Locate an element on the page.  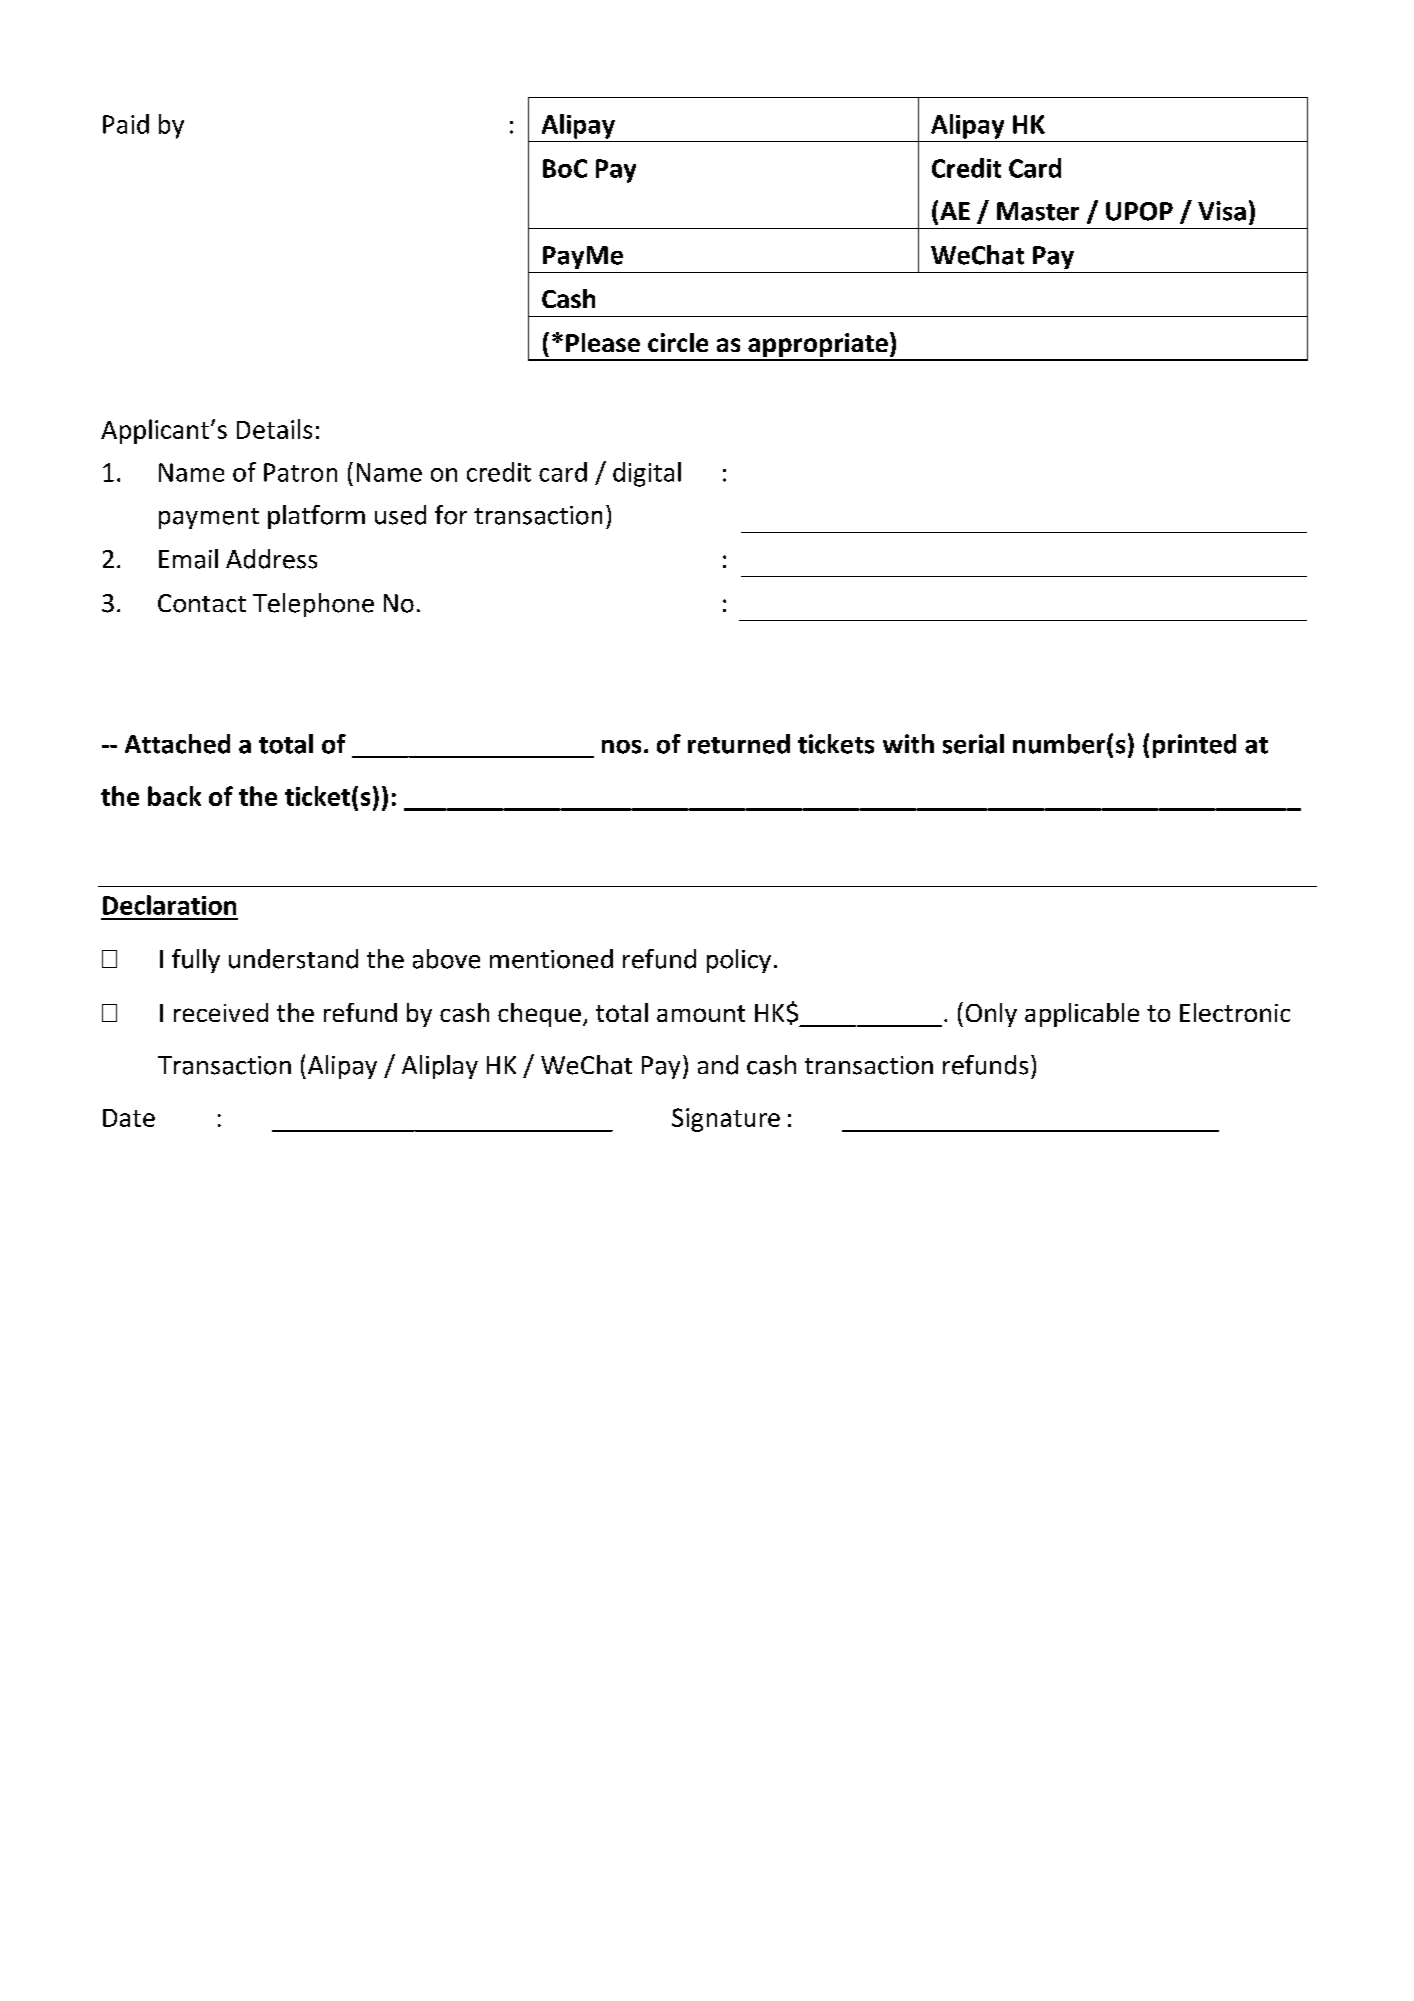
Declaration is located at coordinates (169, 905).
